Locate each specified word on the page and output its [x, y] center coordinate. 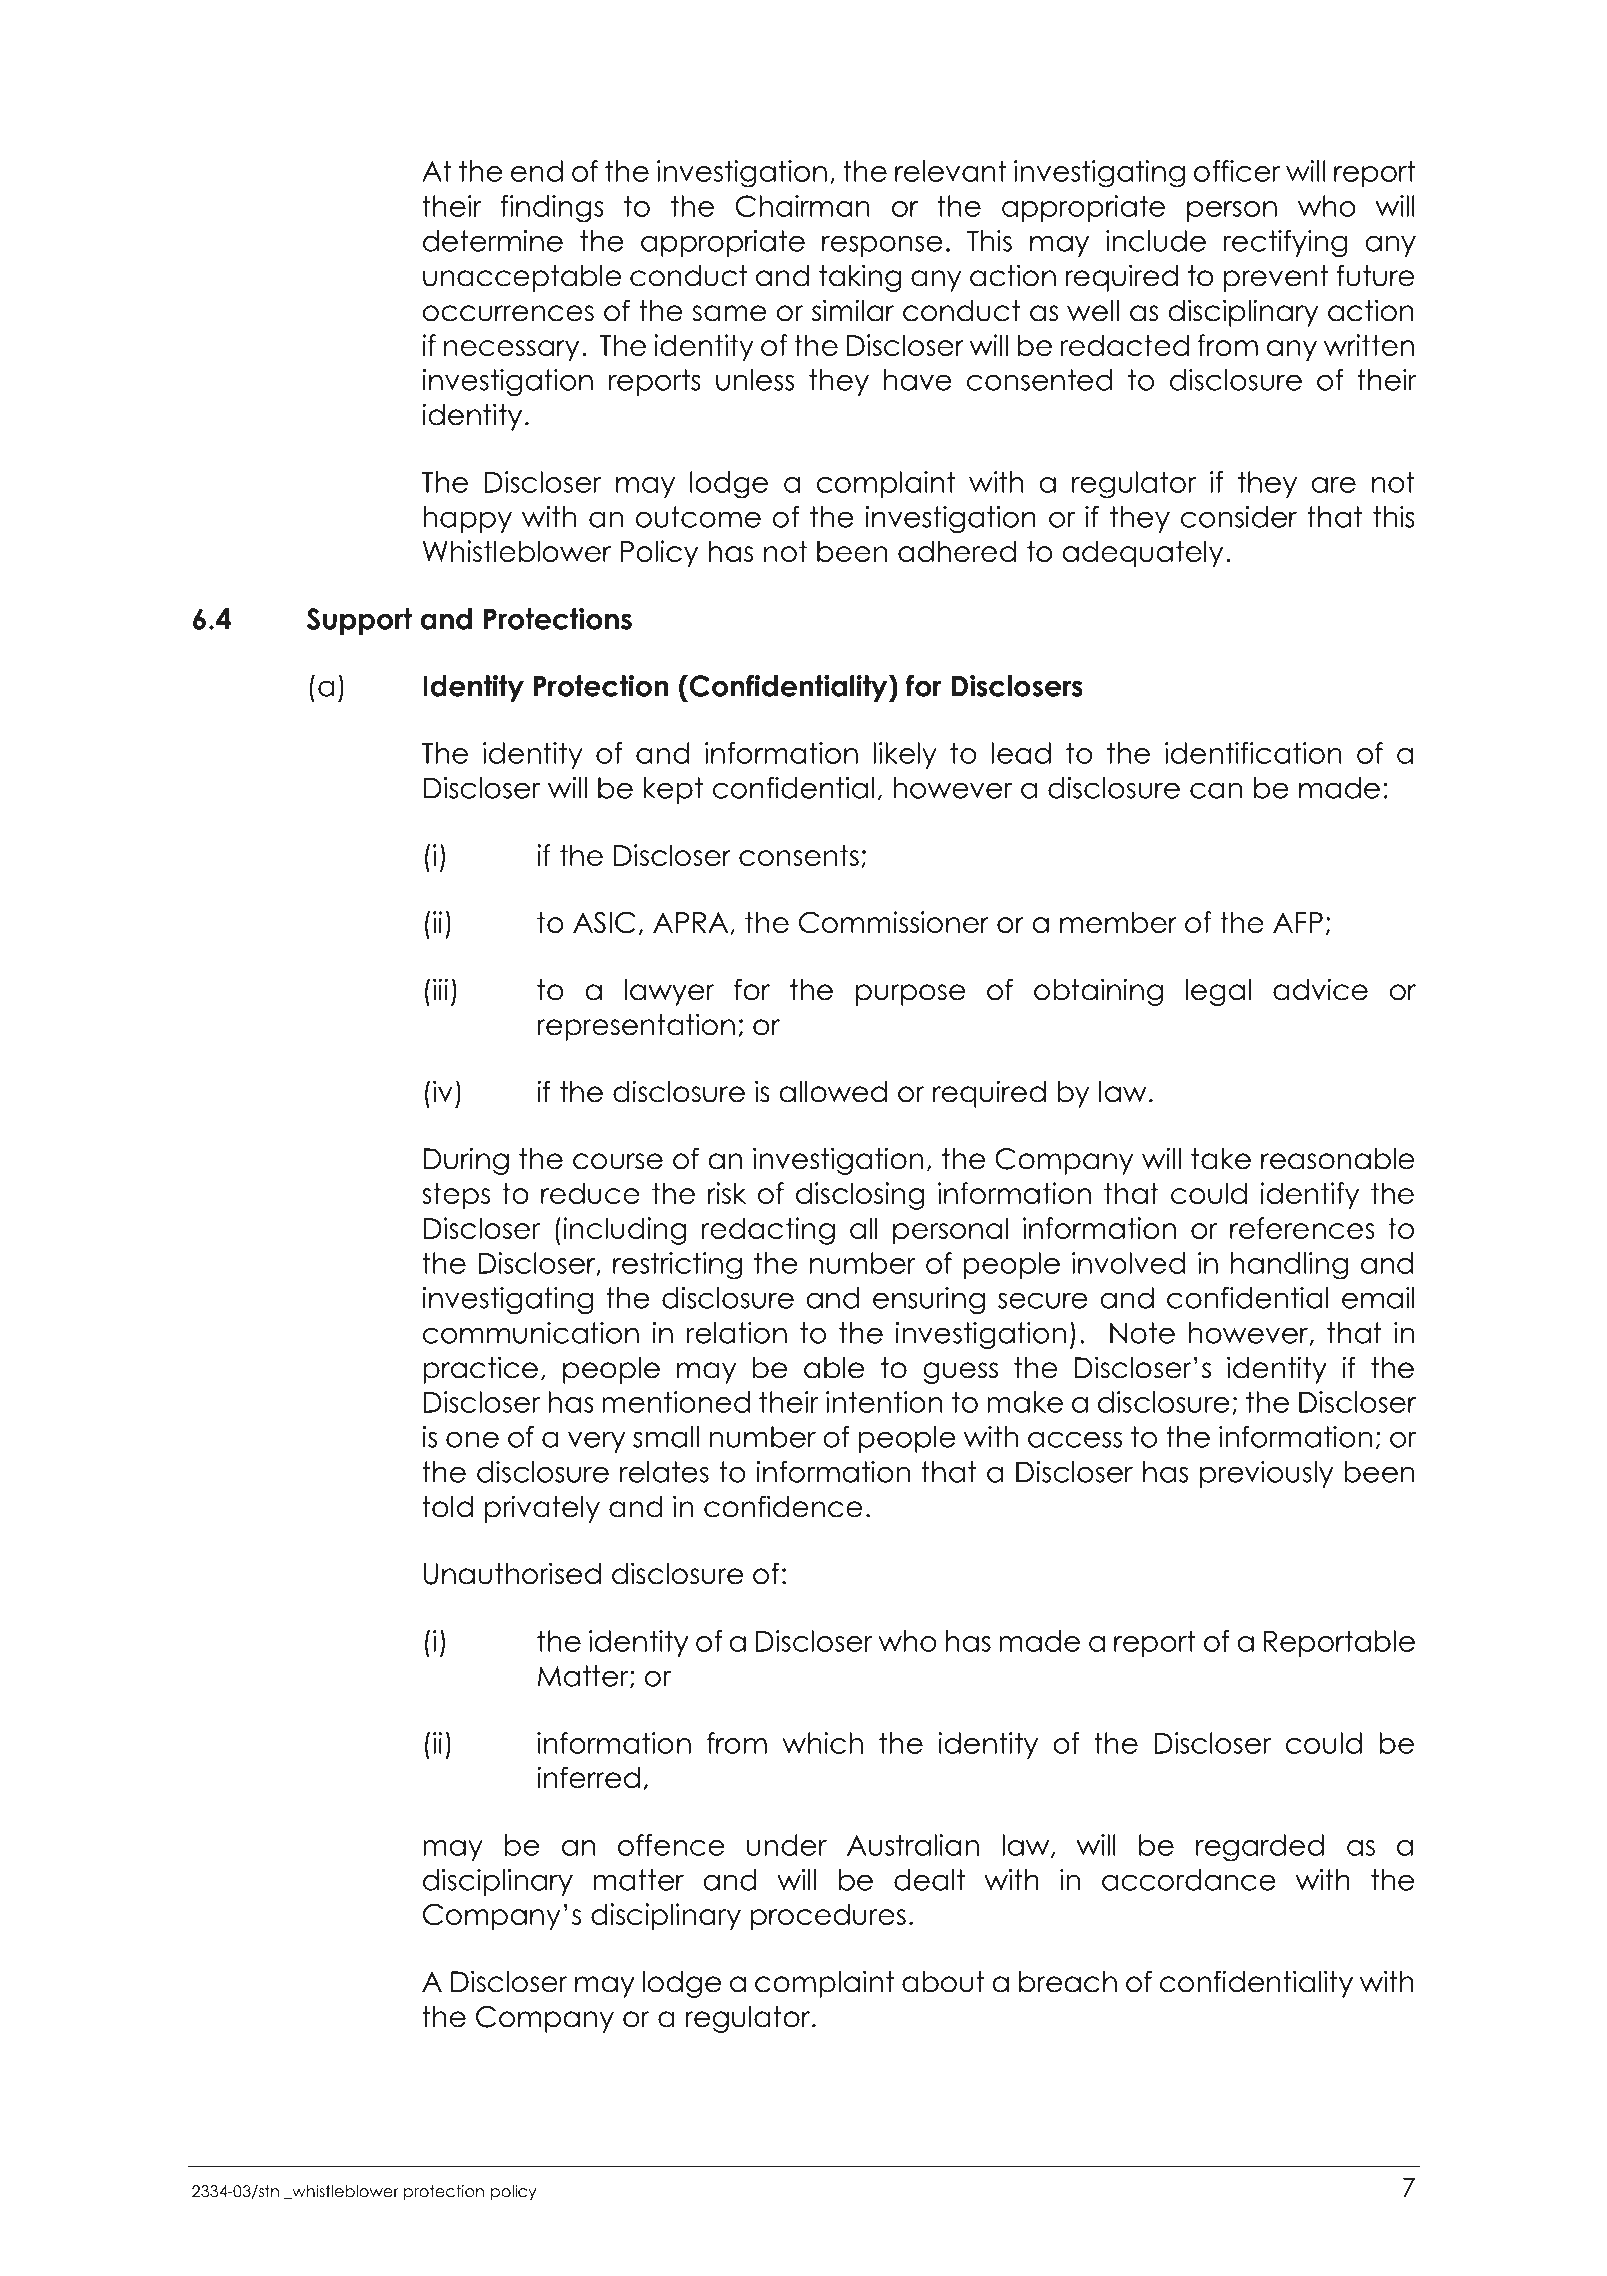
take [1221, 1159]
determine [493, 241]
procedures [828, 1917]
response [882, 246]
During [466, 1161]
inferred [588, 1777]
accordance [1189, 1880]
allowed [833, 1092]
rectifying [1285, 243]
